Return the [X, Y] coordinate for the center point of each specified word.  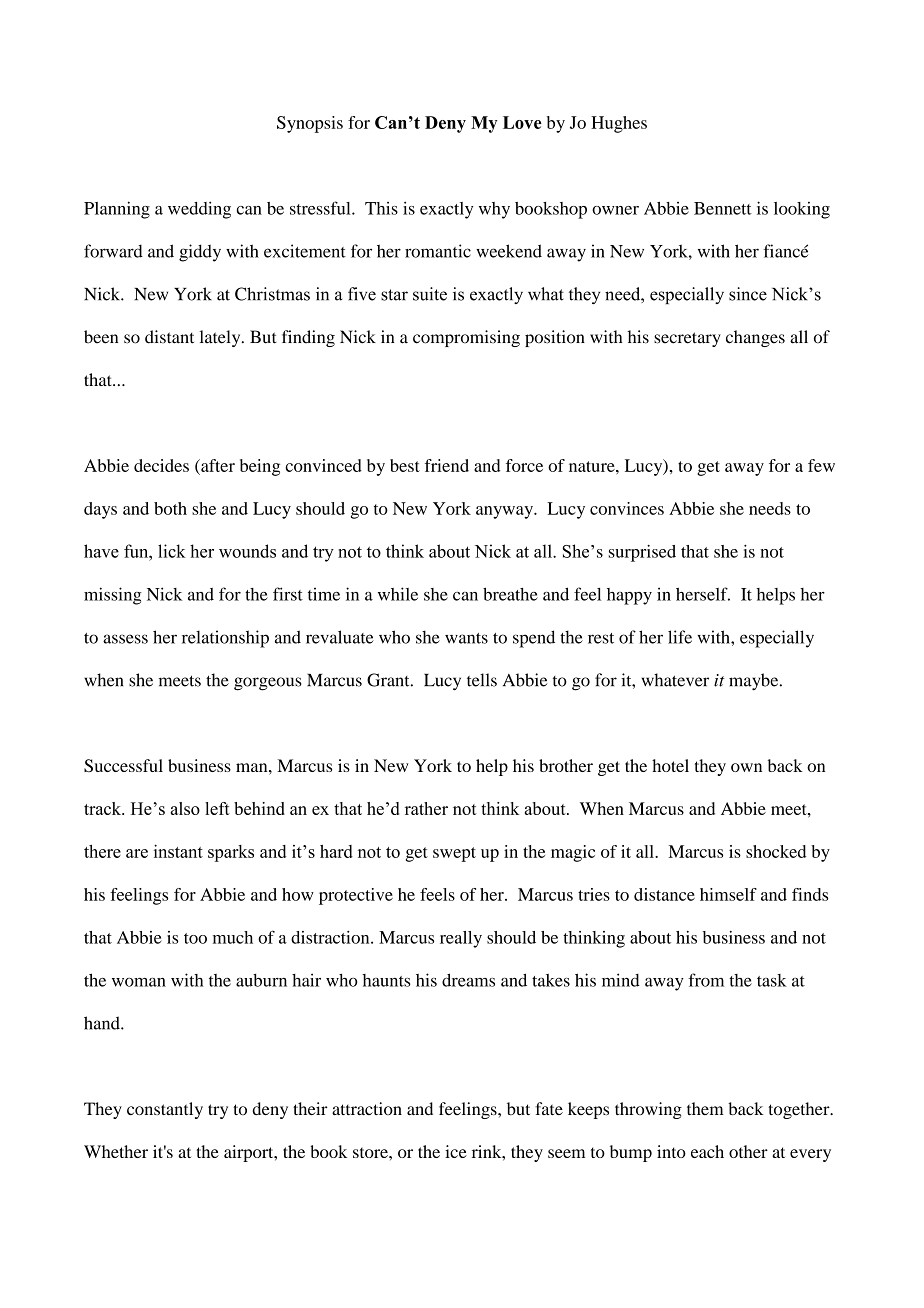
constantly [165, 1110]
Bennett [723, 208]
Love [522, 122]
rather [426, 808]
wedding [199, 210]
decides [161, 465]
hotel [670, 765]
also [185, 808]
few [821, 465]
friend [447, 465]
